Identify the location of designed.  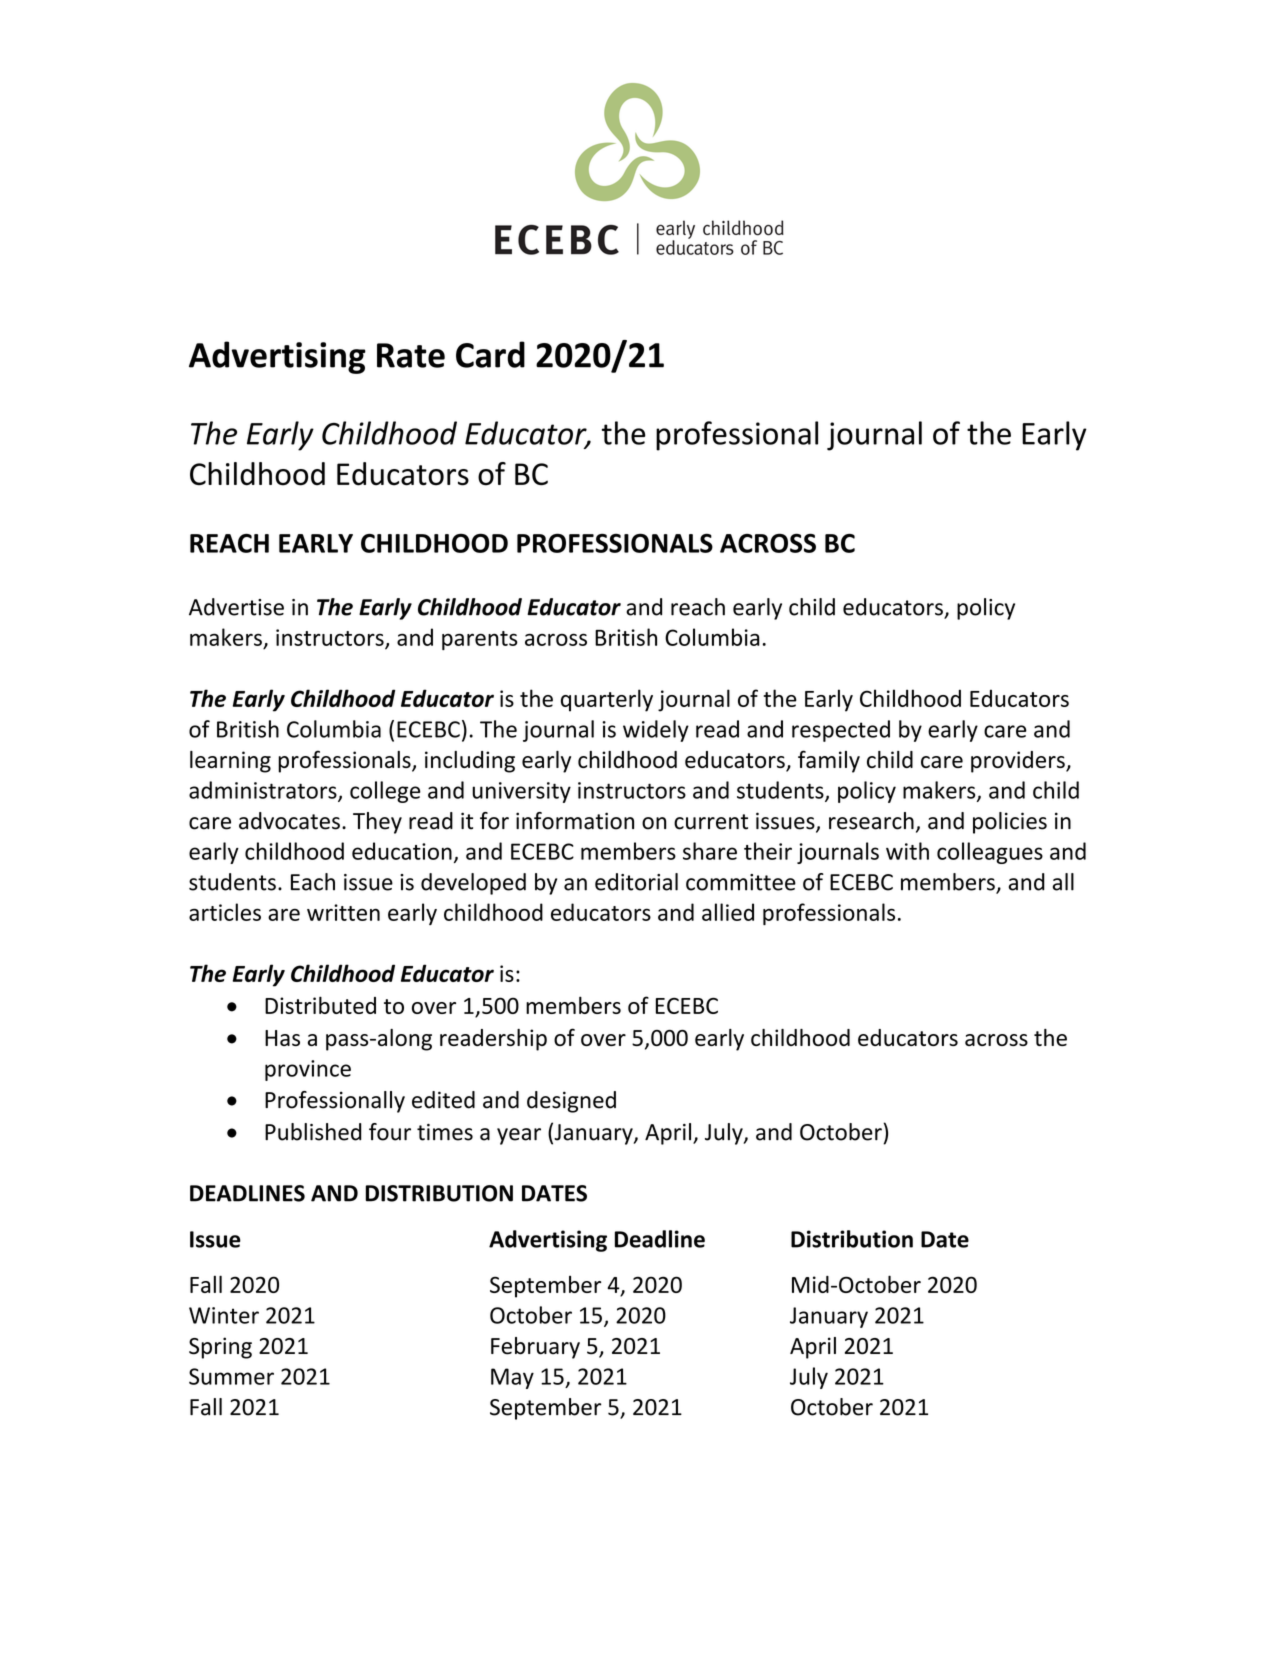
(571, 1102).
